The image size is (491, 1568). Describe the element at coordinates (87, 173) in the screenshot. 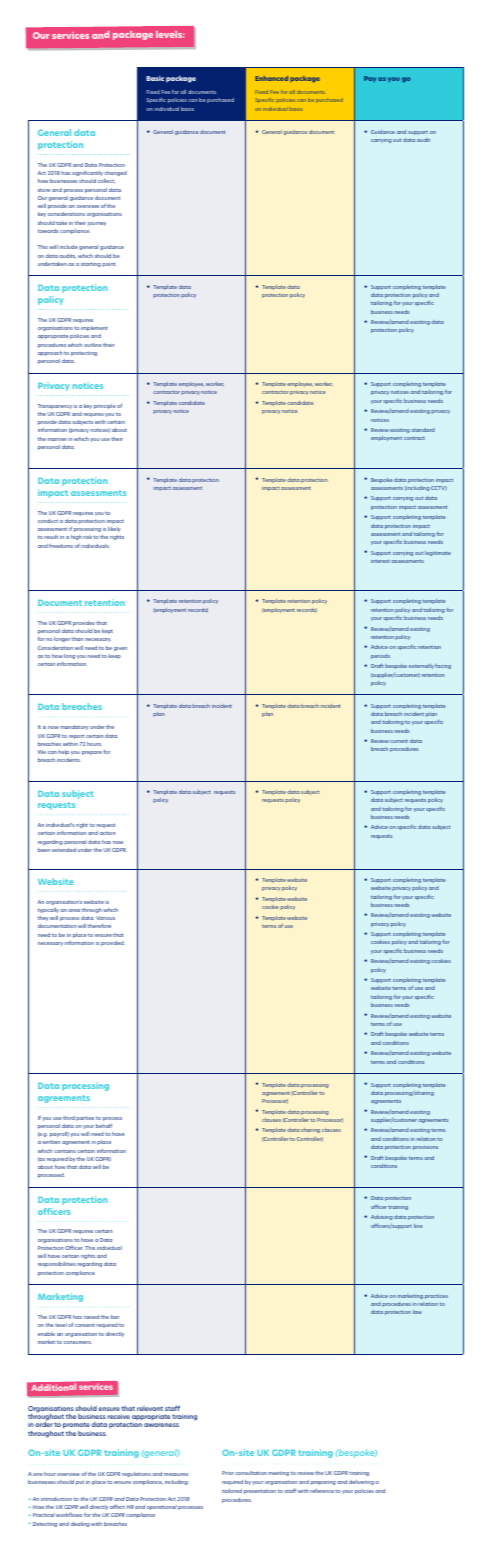

I see `significantly` at that location.
